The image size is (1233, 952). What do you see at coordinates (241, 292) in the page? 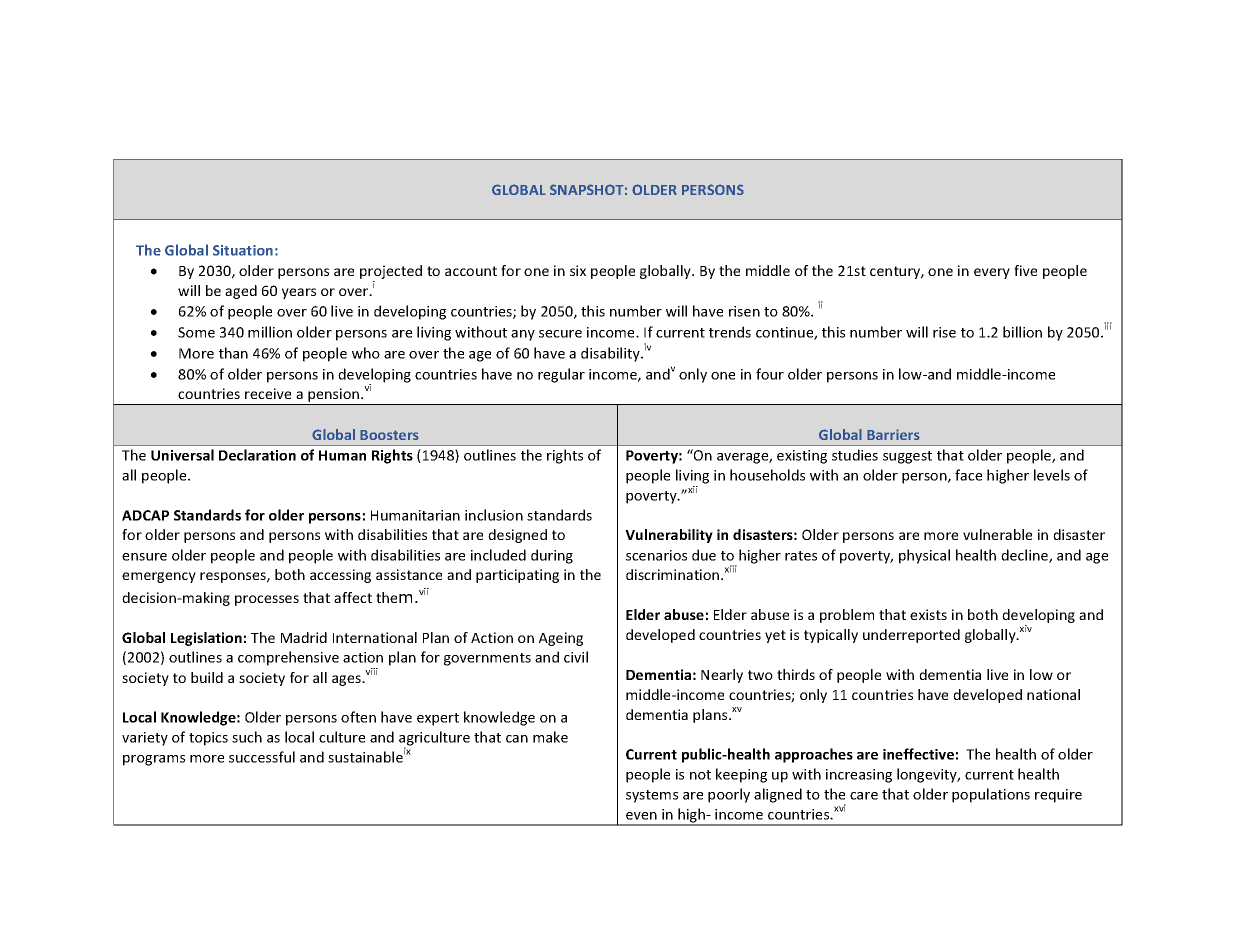
I see `aged` at bounding box center [241, 292].
